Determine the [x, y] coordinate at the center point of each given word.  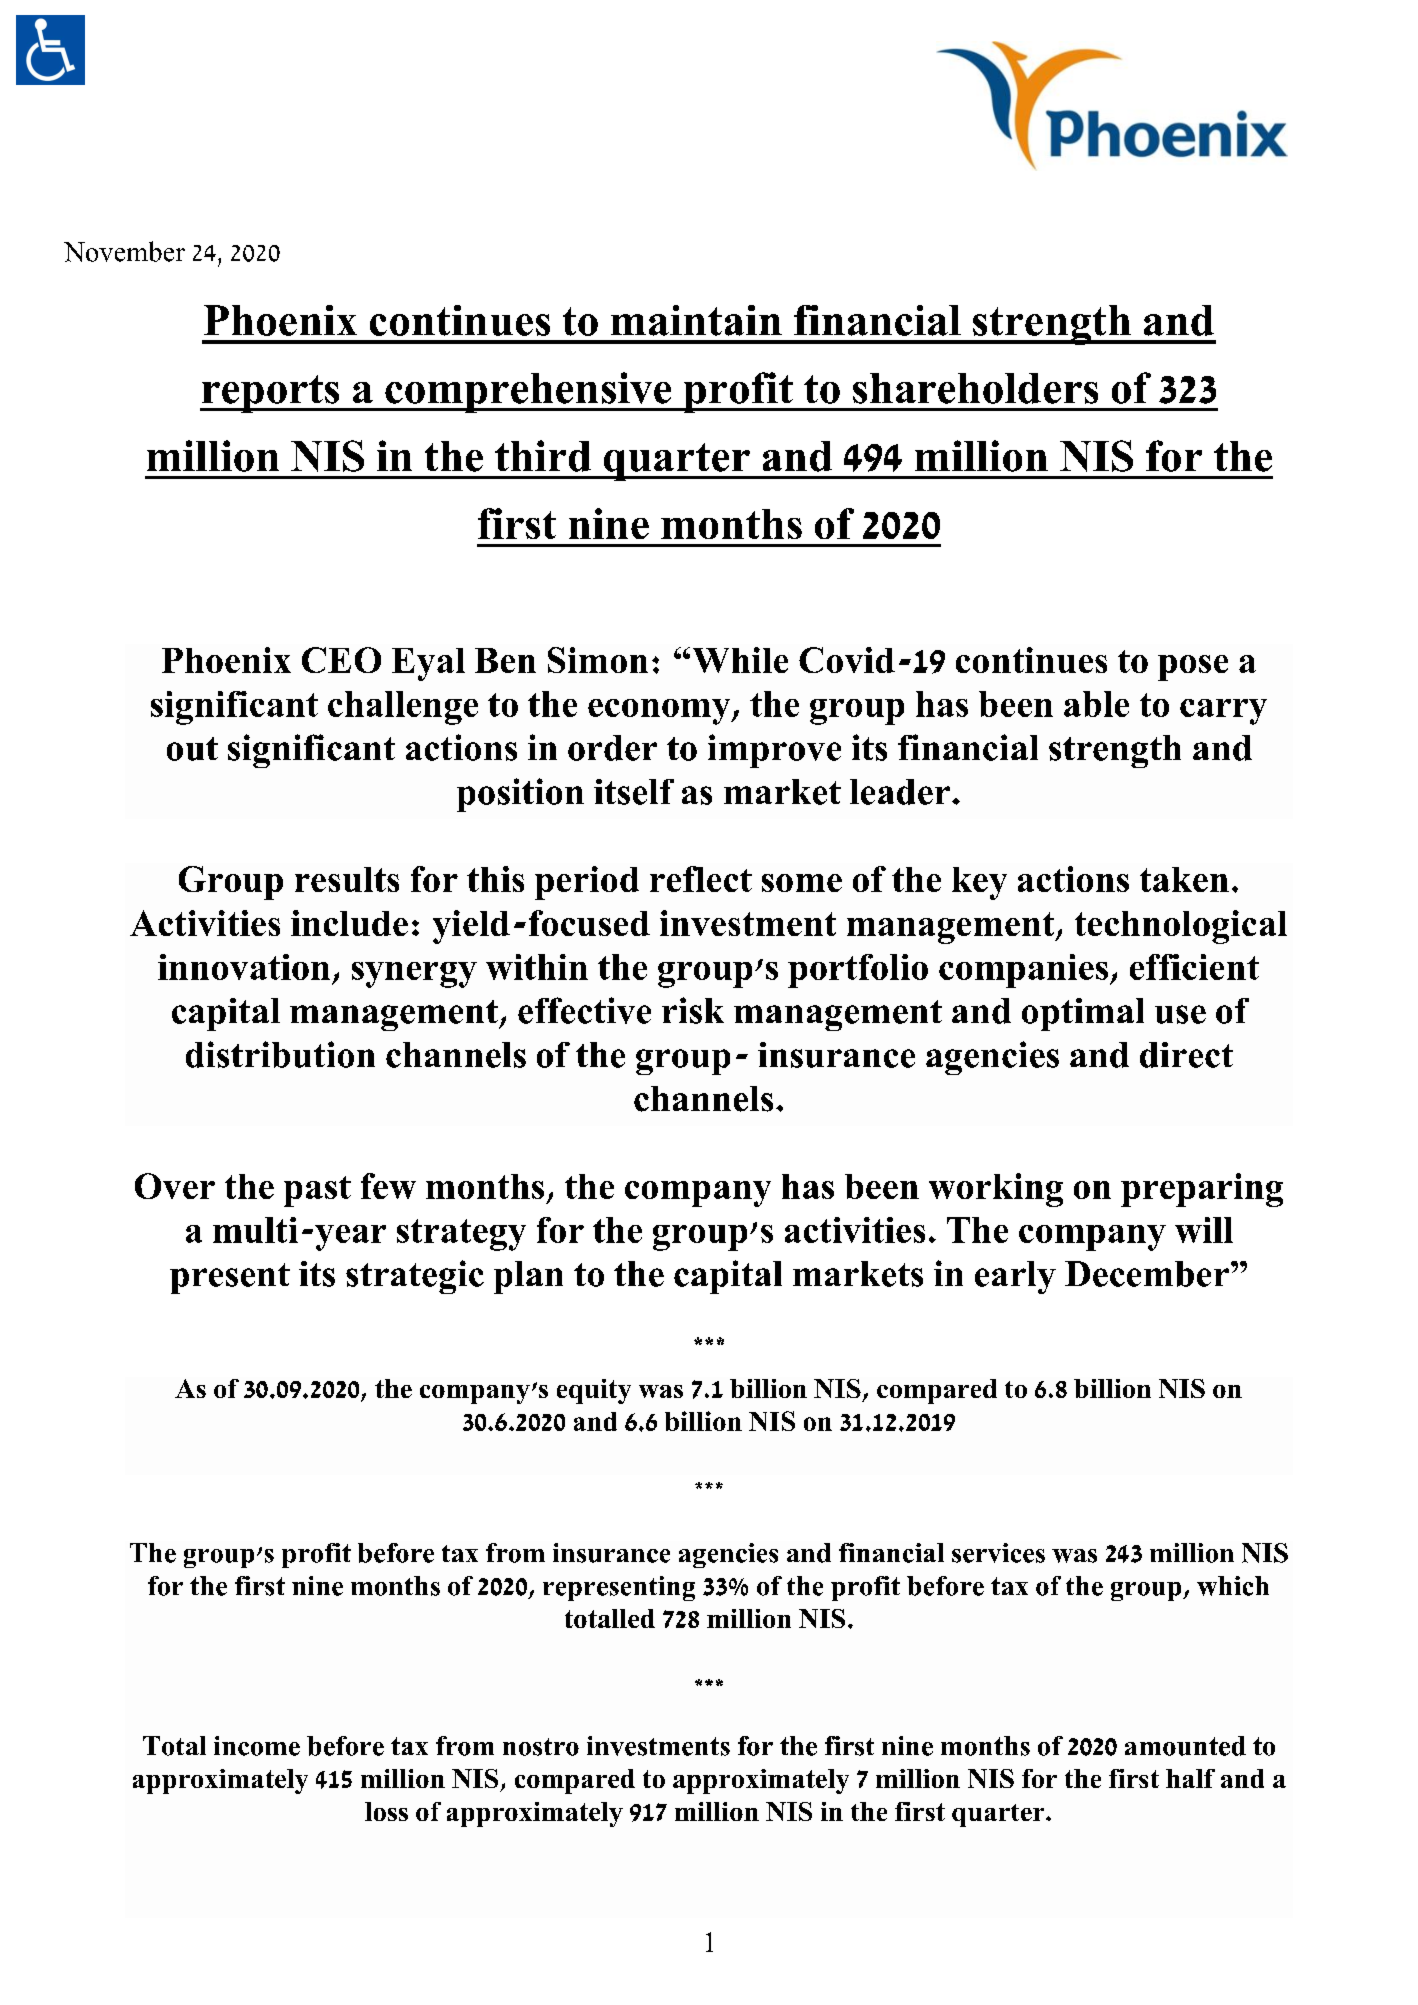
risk [693, 1010]
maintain [696, 320]
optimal [1083, 1014]
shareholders [975, 388]
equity [594, 1391]
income [257, 1746]
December [1147, 1274]
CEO [341, 660]
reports [271, 394]
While [740, 660]
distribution [280, 1054]
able [1096, 704]
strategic [415, 1277]
